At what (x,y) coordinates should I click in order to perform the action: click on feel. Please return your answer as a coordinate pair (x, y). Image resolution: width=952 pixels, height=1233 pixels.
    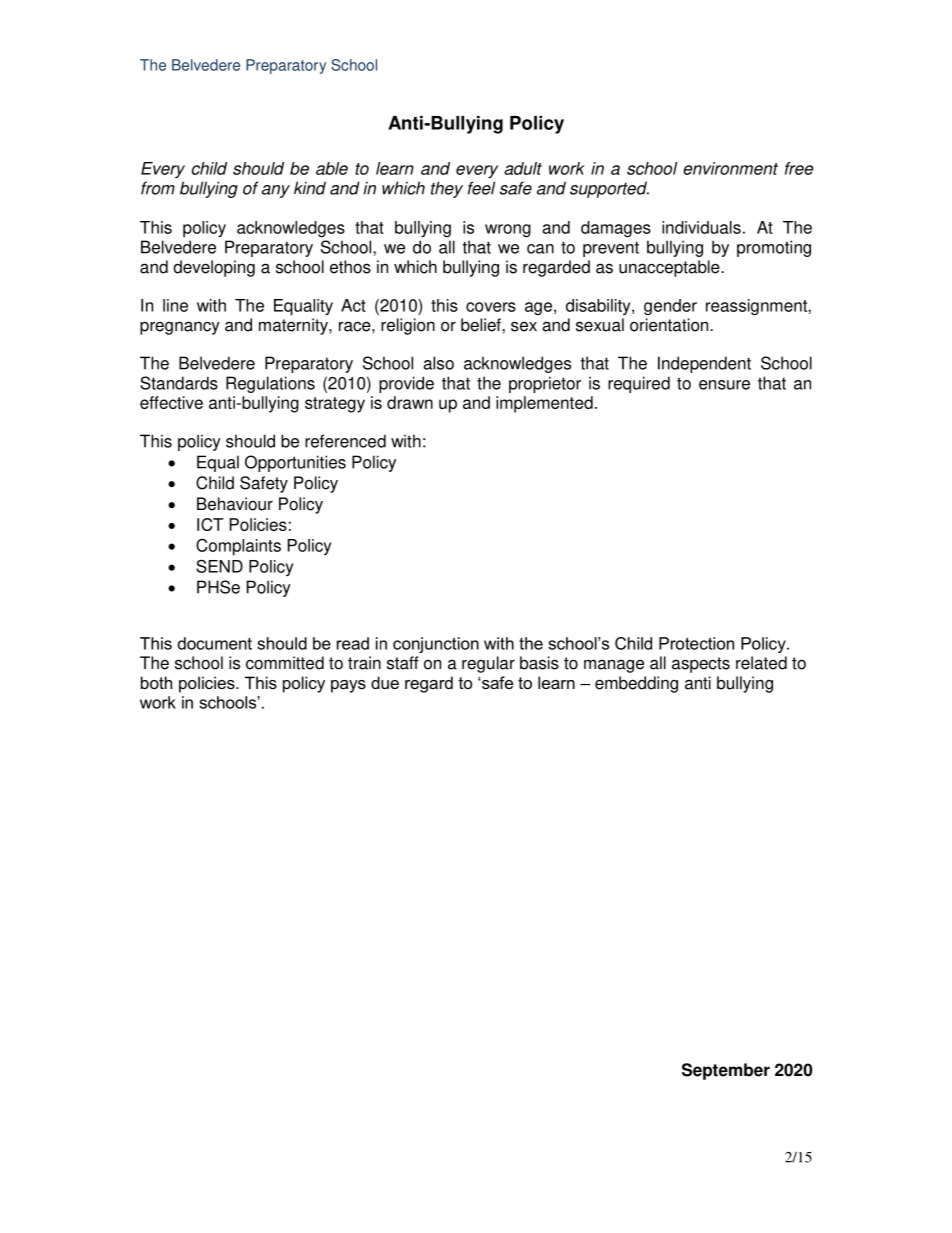
    Looking at the image, I should click on (481, 188).
